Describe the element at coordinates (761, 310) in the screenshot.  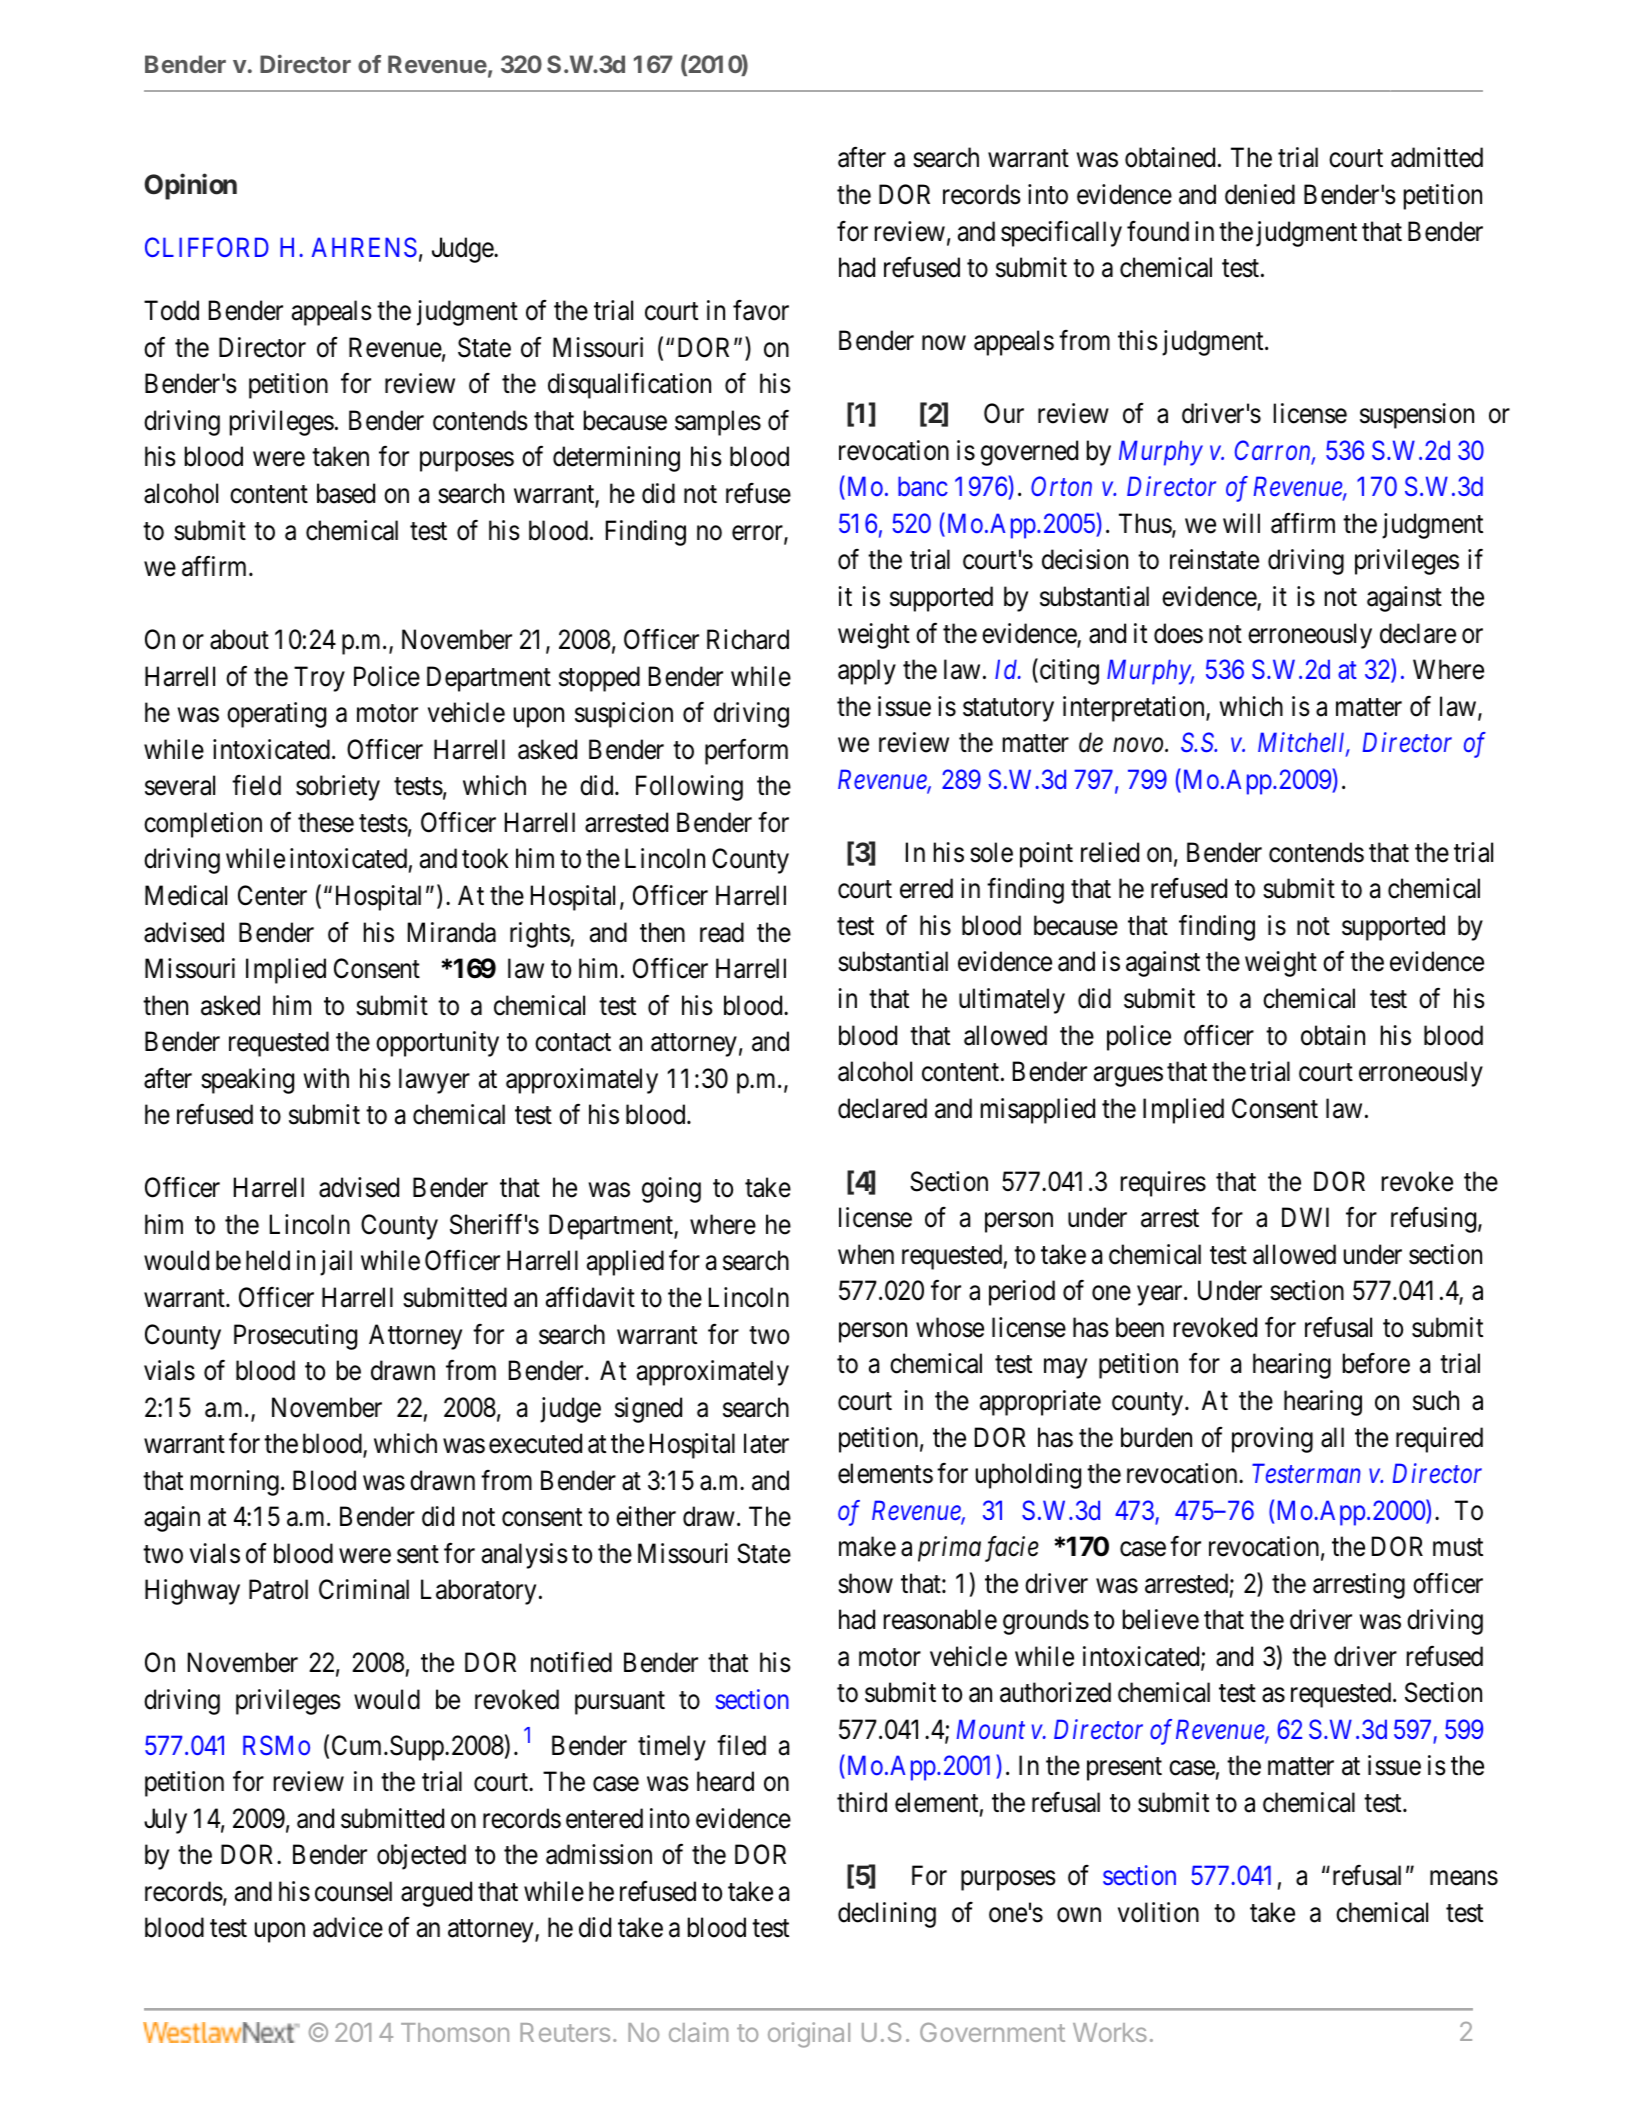
I see `favor` at that location.
